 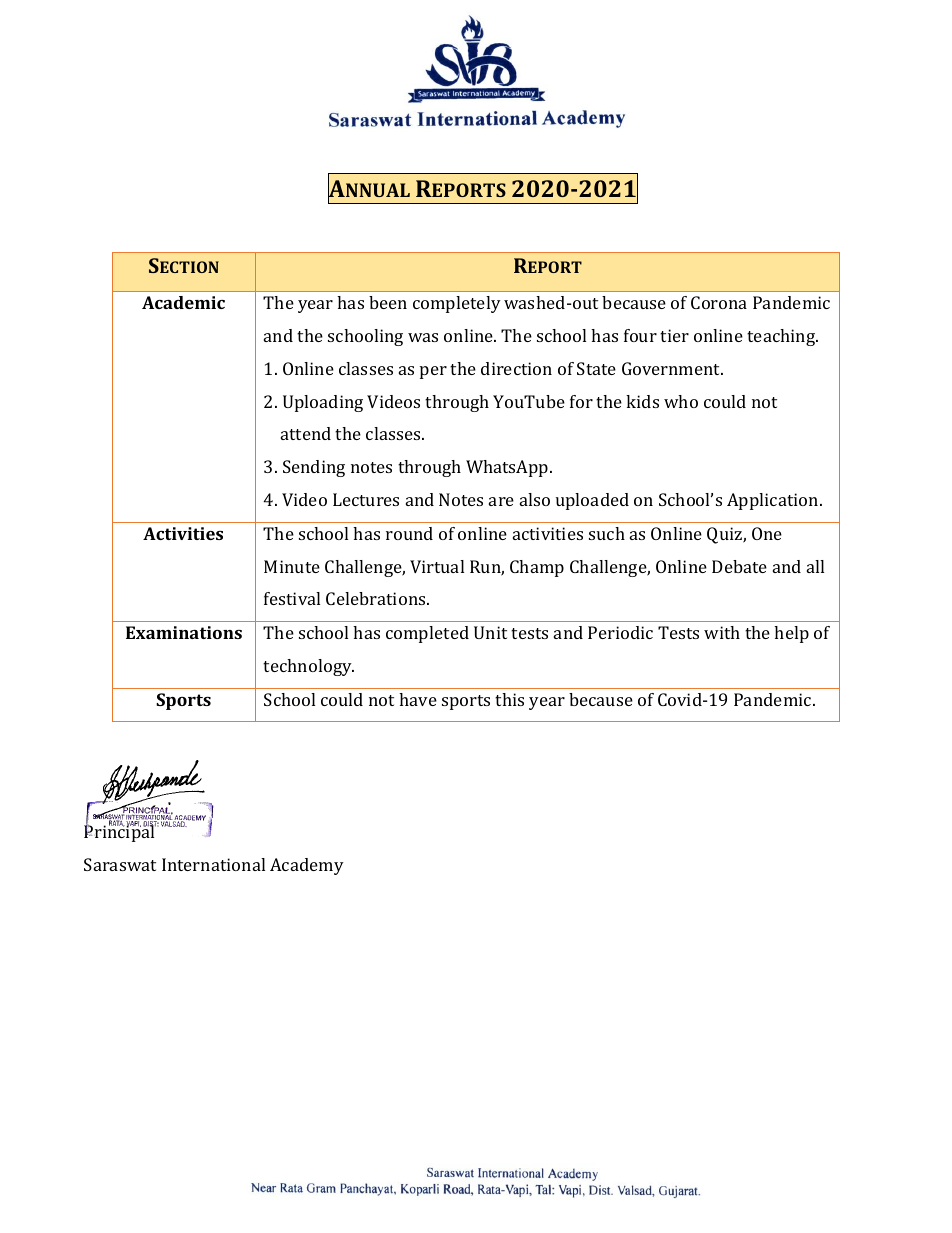 I want to click on completely, so click(x=457, y=304).
